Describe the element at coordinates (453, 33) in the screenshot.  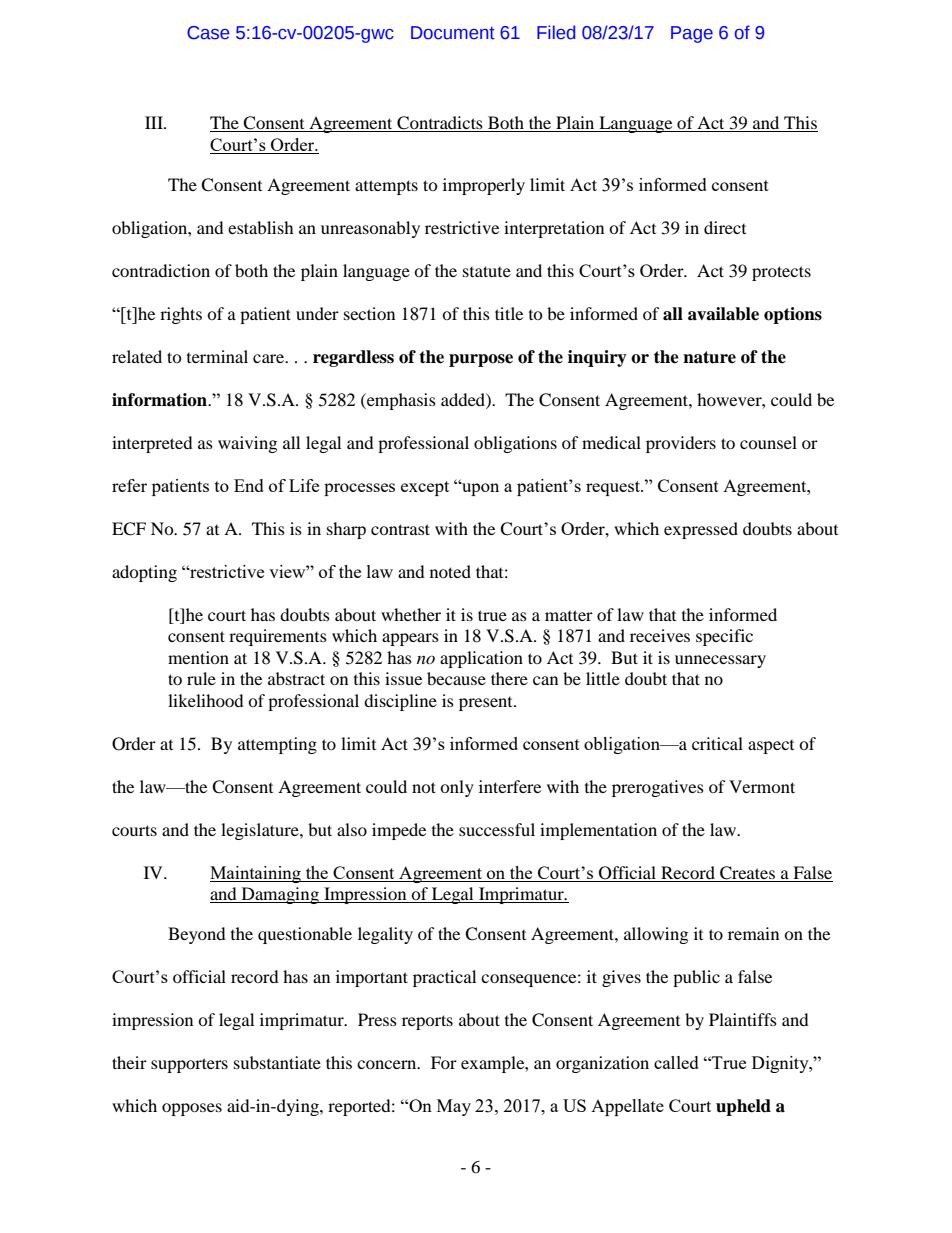
I see `Document` at that location.
